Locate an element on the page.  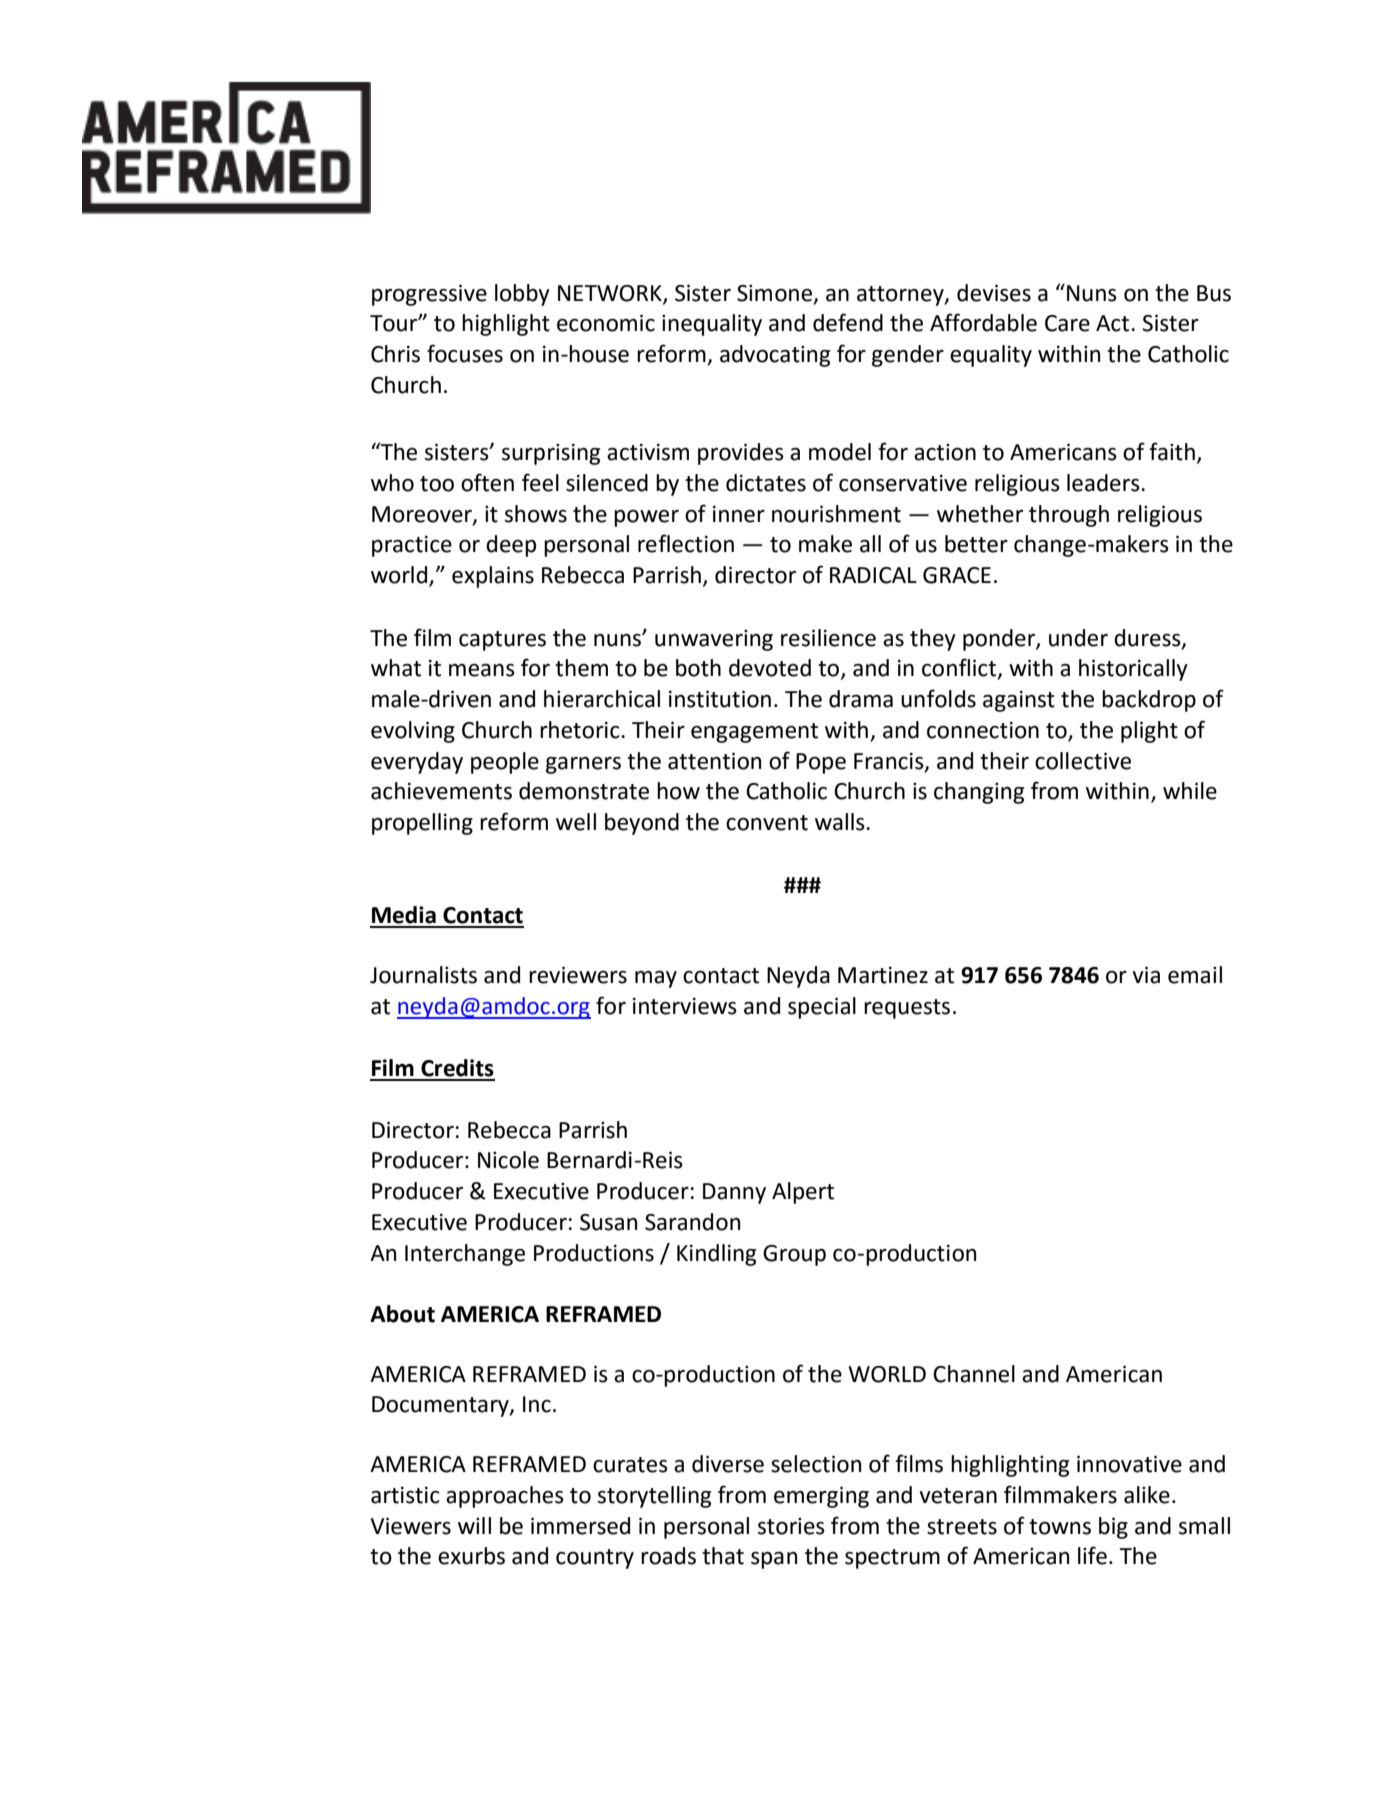
advocating is located at coordinates (775, 356).
